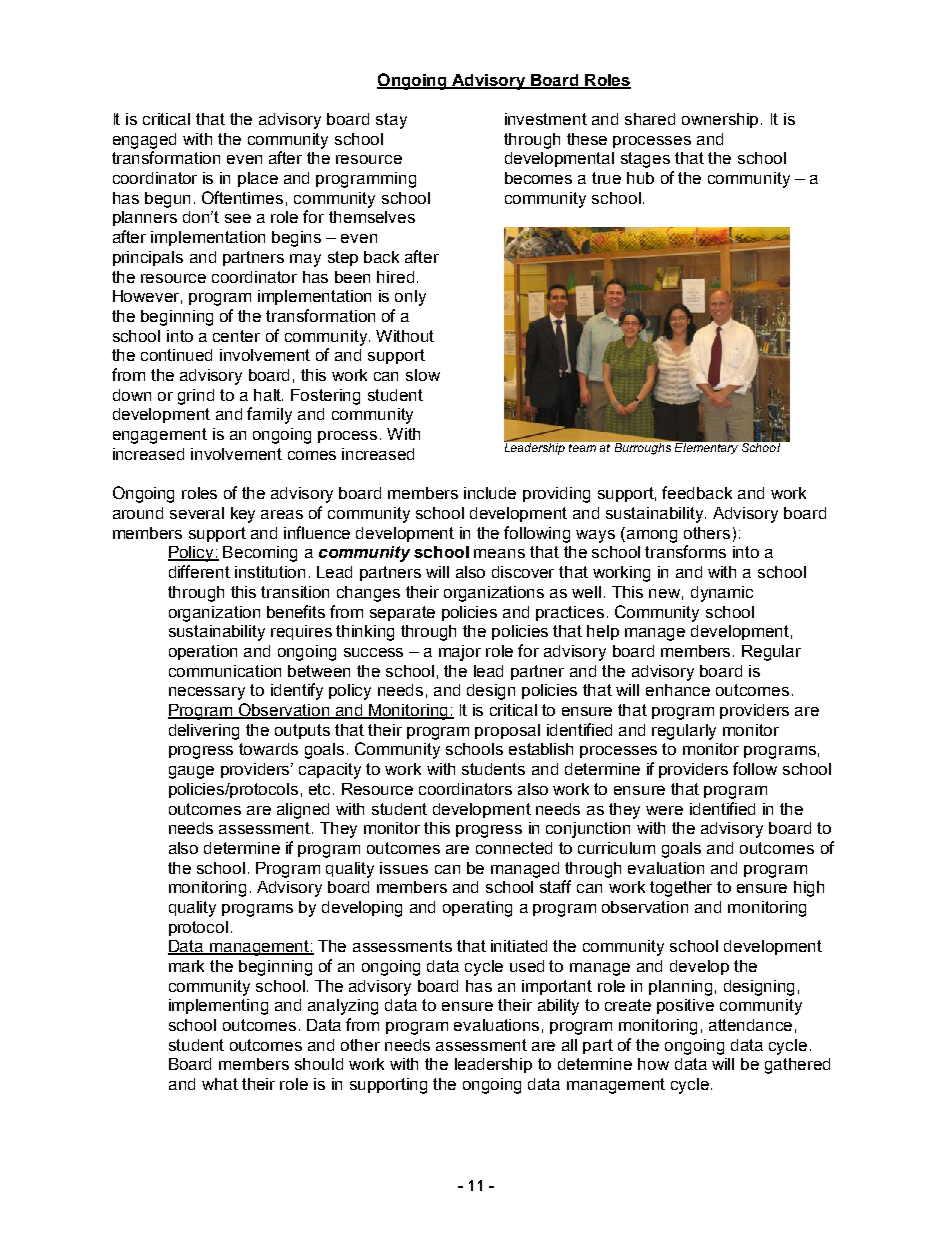 This screenshot has width=952, height=1233. What do you see at coordinates (722, 120) in the screenshot?
I see `ownership` at bounding box center [722, 120].
